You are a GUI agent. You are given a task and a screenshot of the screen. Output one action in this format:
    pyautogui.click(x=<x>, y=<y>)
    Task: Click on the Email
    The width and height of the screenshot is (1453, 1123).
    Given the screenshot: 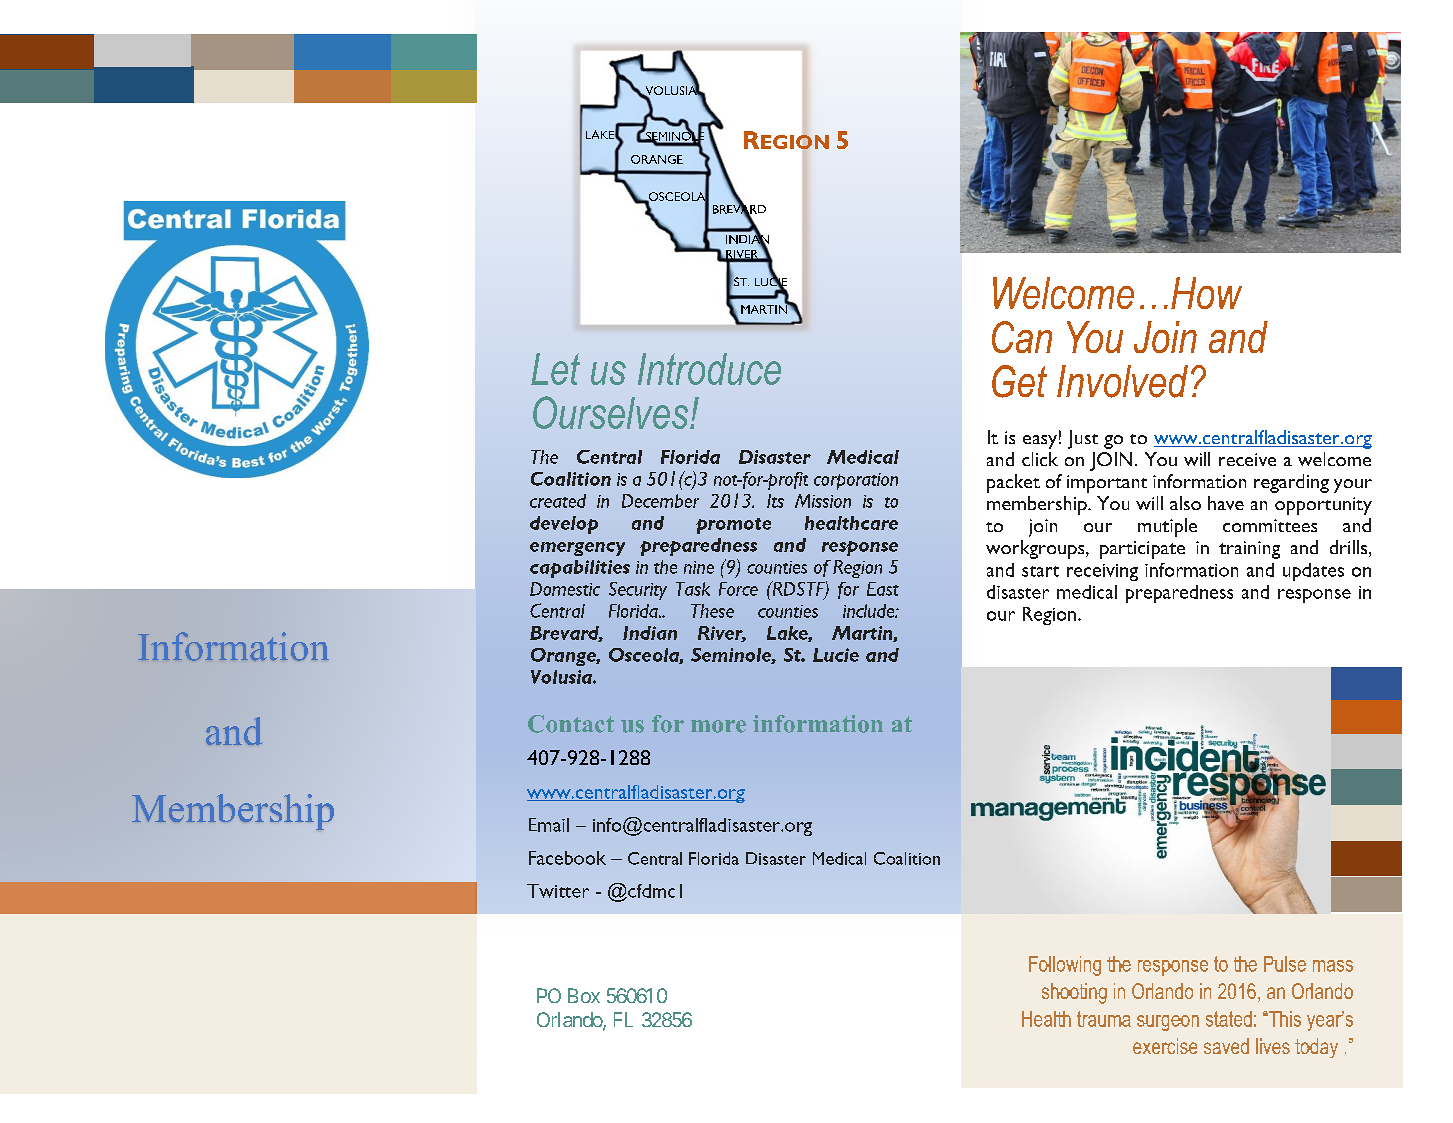 What is the action you would take?
    pyautogui.click(x=549, y=825)
